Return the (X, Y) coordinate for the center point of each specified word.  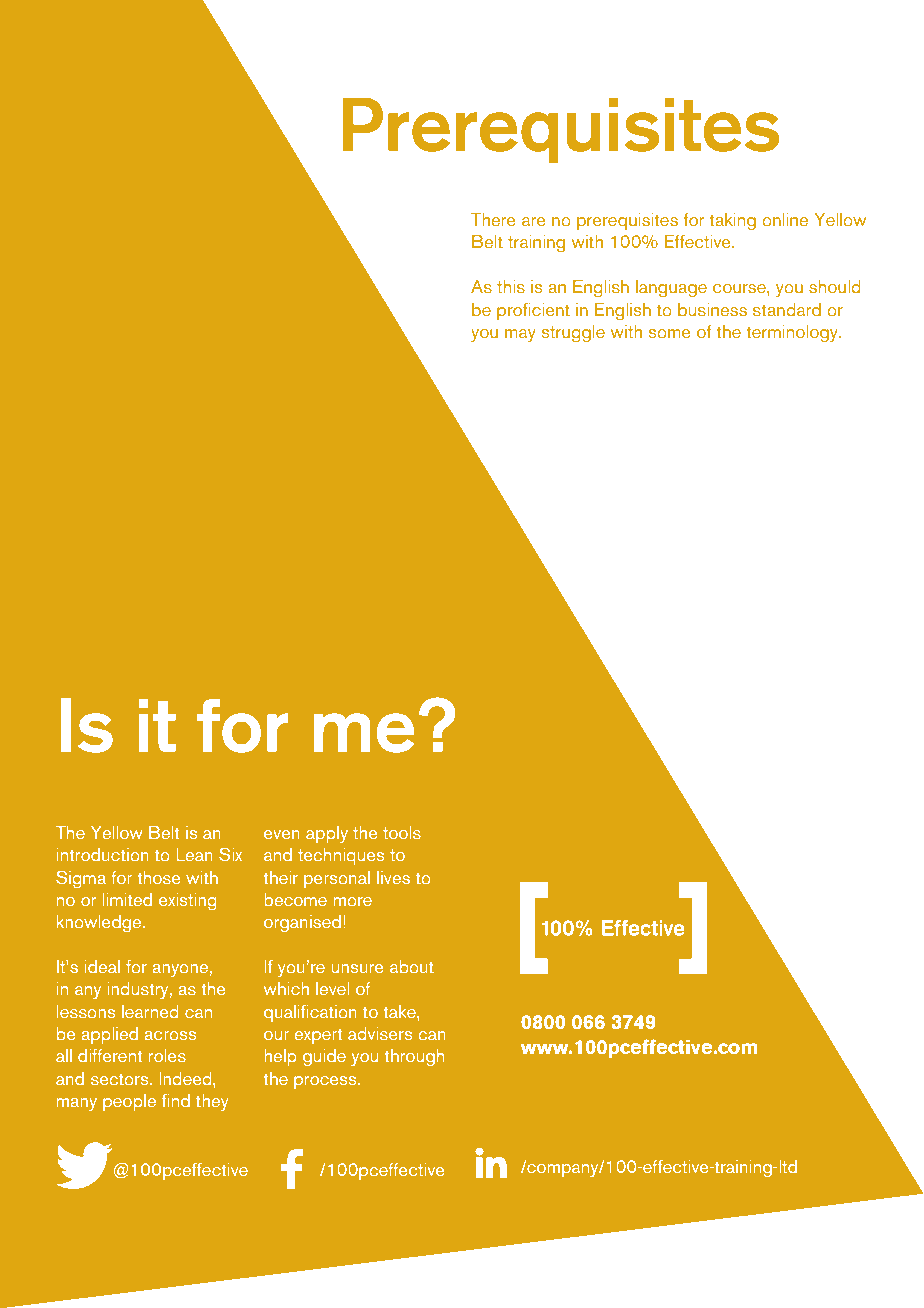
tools (402, 832)
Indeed (186, 1078)
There (493, 220)
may (520, 336)
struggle (573, 334)
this (511, 287)
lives (393, 877)
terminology (793, 334)
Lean (194, 854)
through (414, 1057)
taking (732, 222)
